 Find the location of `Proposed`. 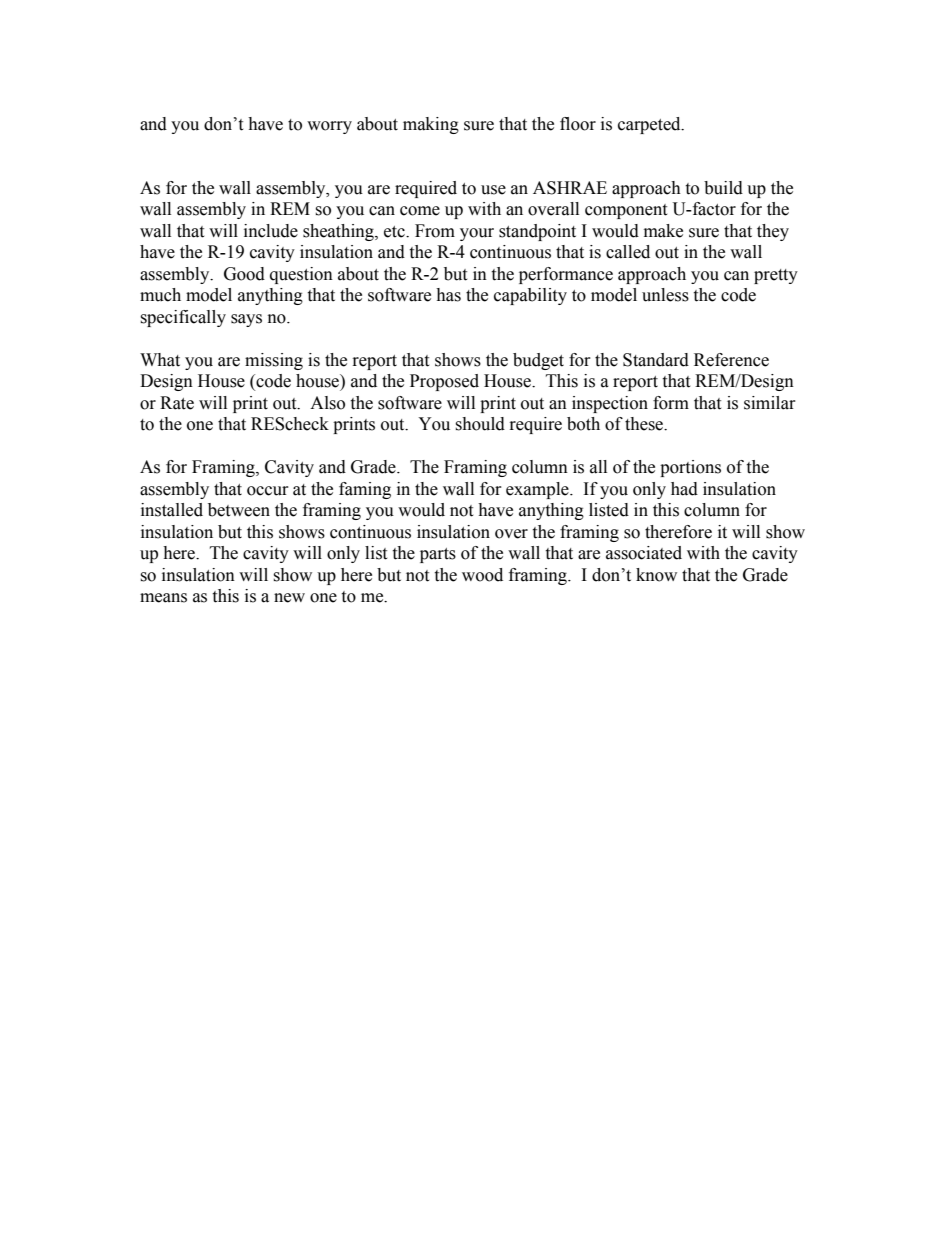

Proposed is located at coordinates (444, 382).
